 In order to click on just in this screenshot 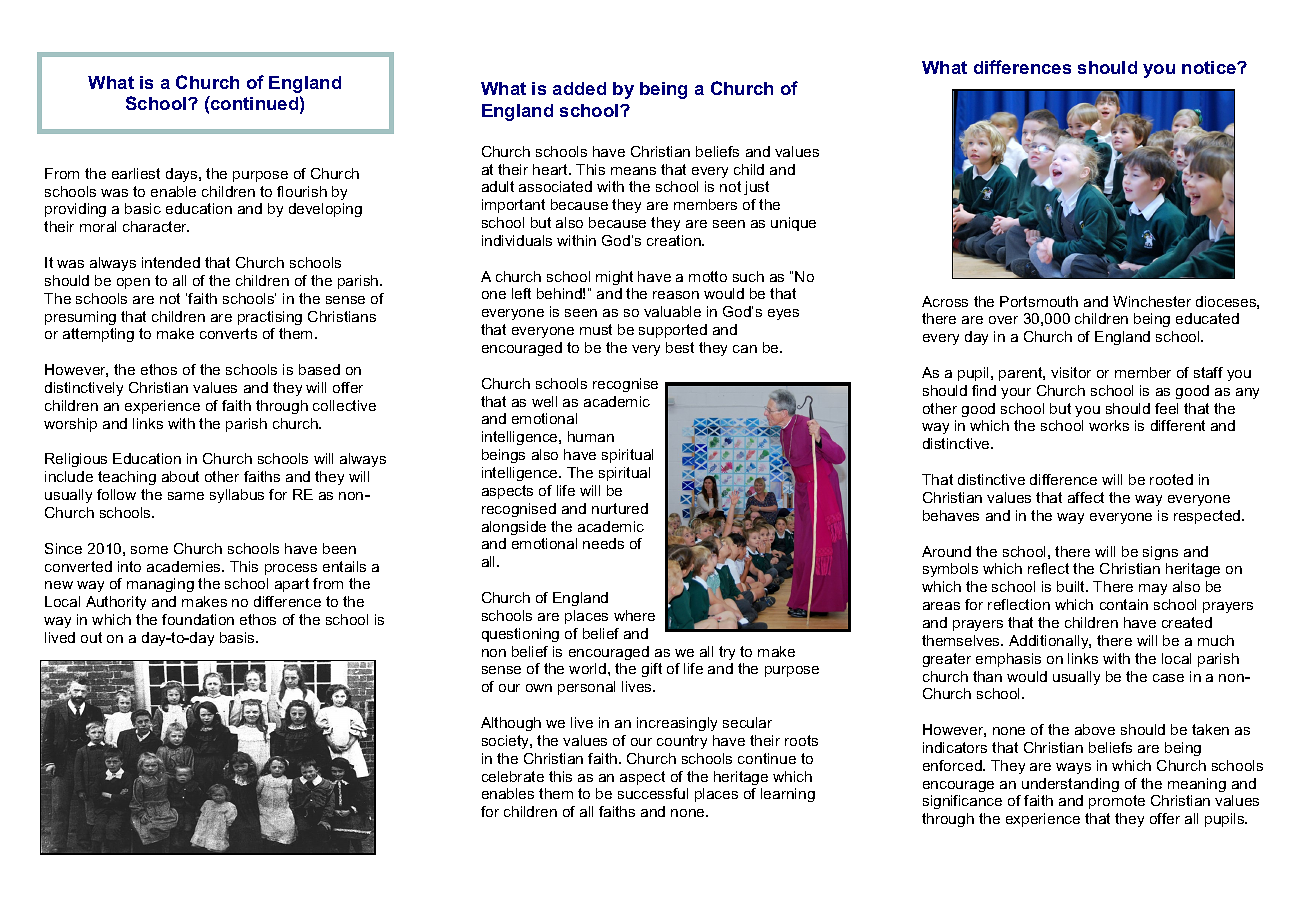, I will do `click(756, 188)`.
